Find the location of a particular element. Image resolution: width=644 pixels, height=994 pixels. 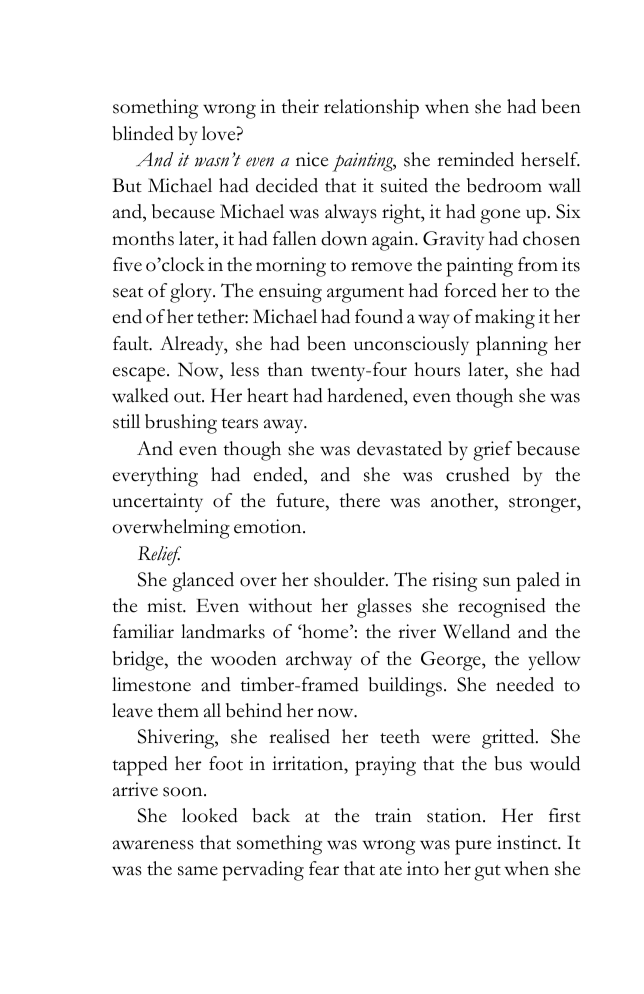

there is located at coordinates (360, 500).
